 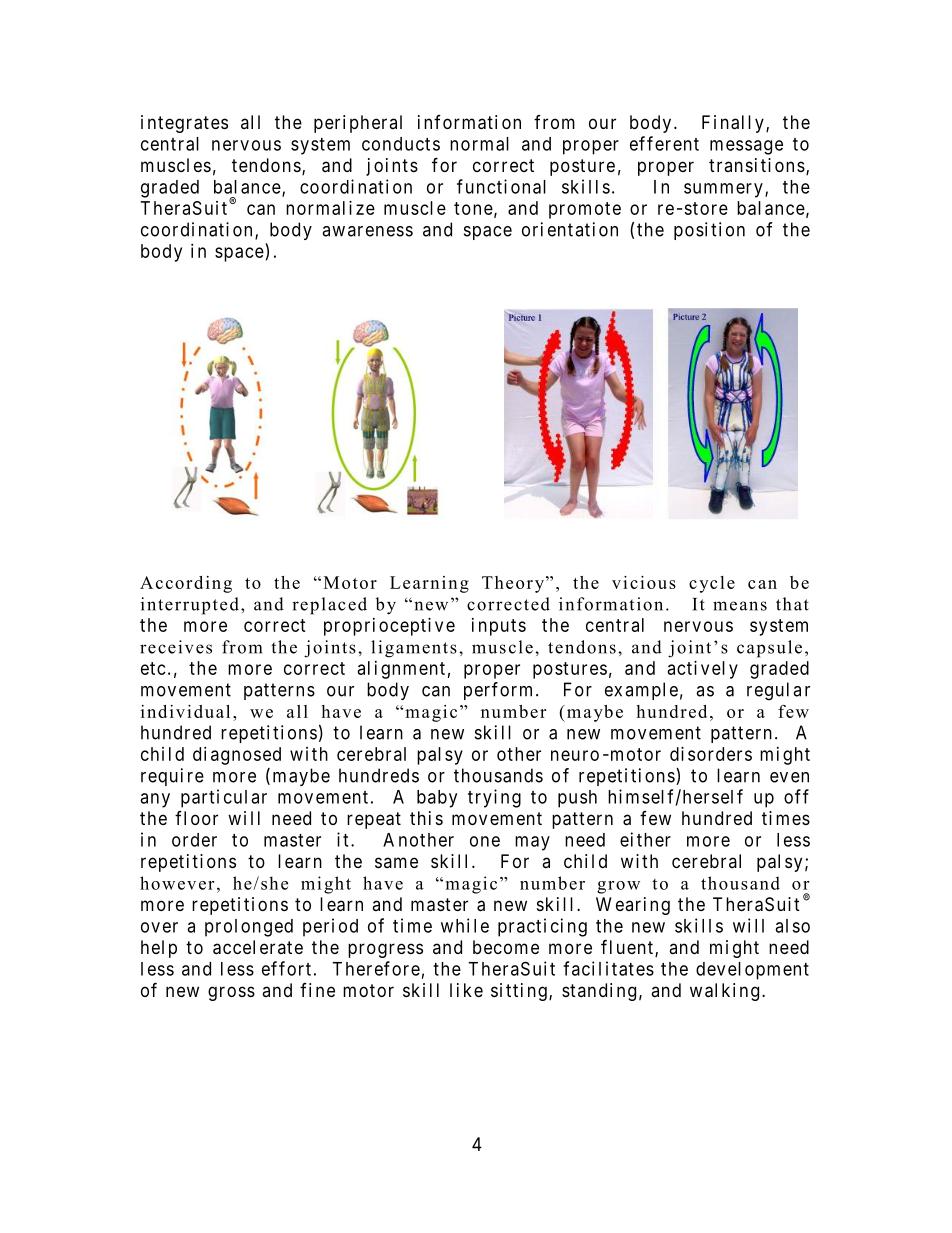 I want to click on conducts, so click(x=401, y=144).
